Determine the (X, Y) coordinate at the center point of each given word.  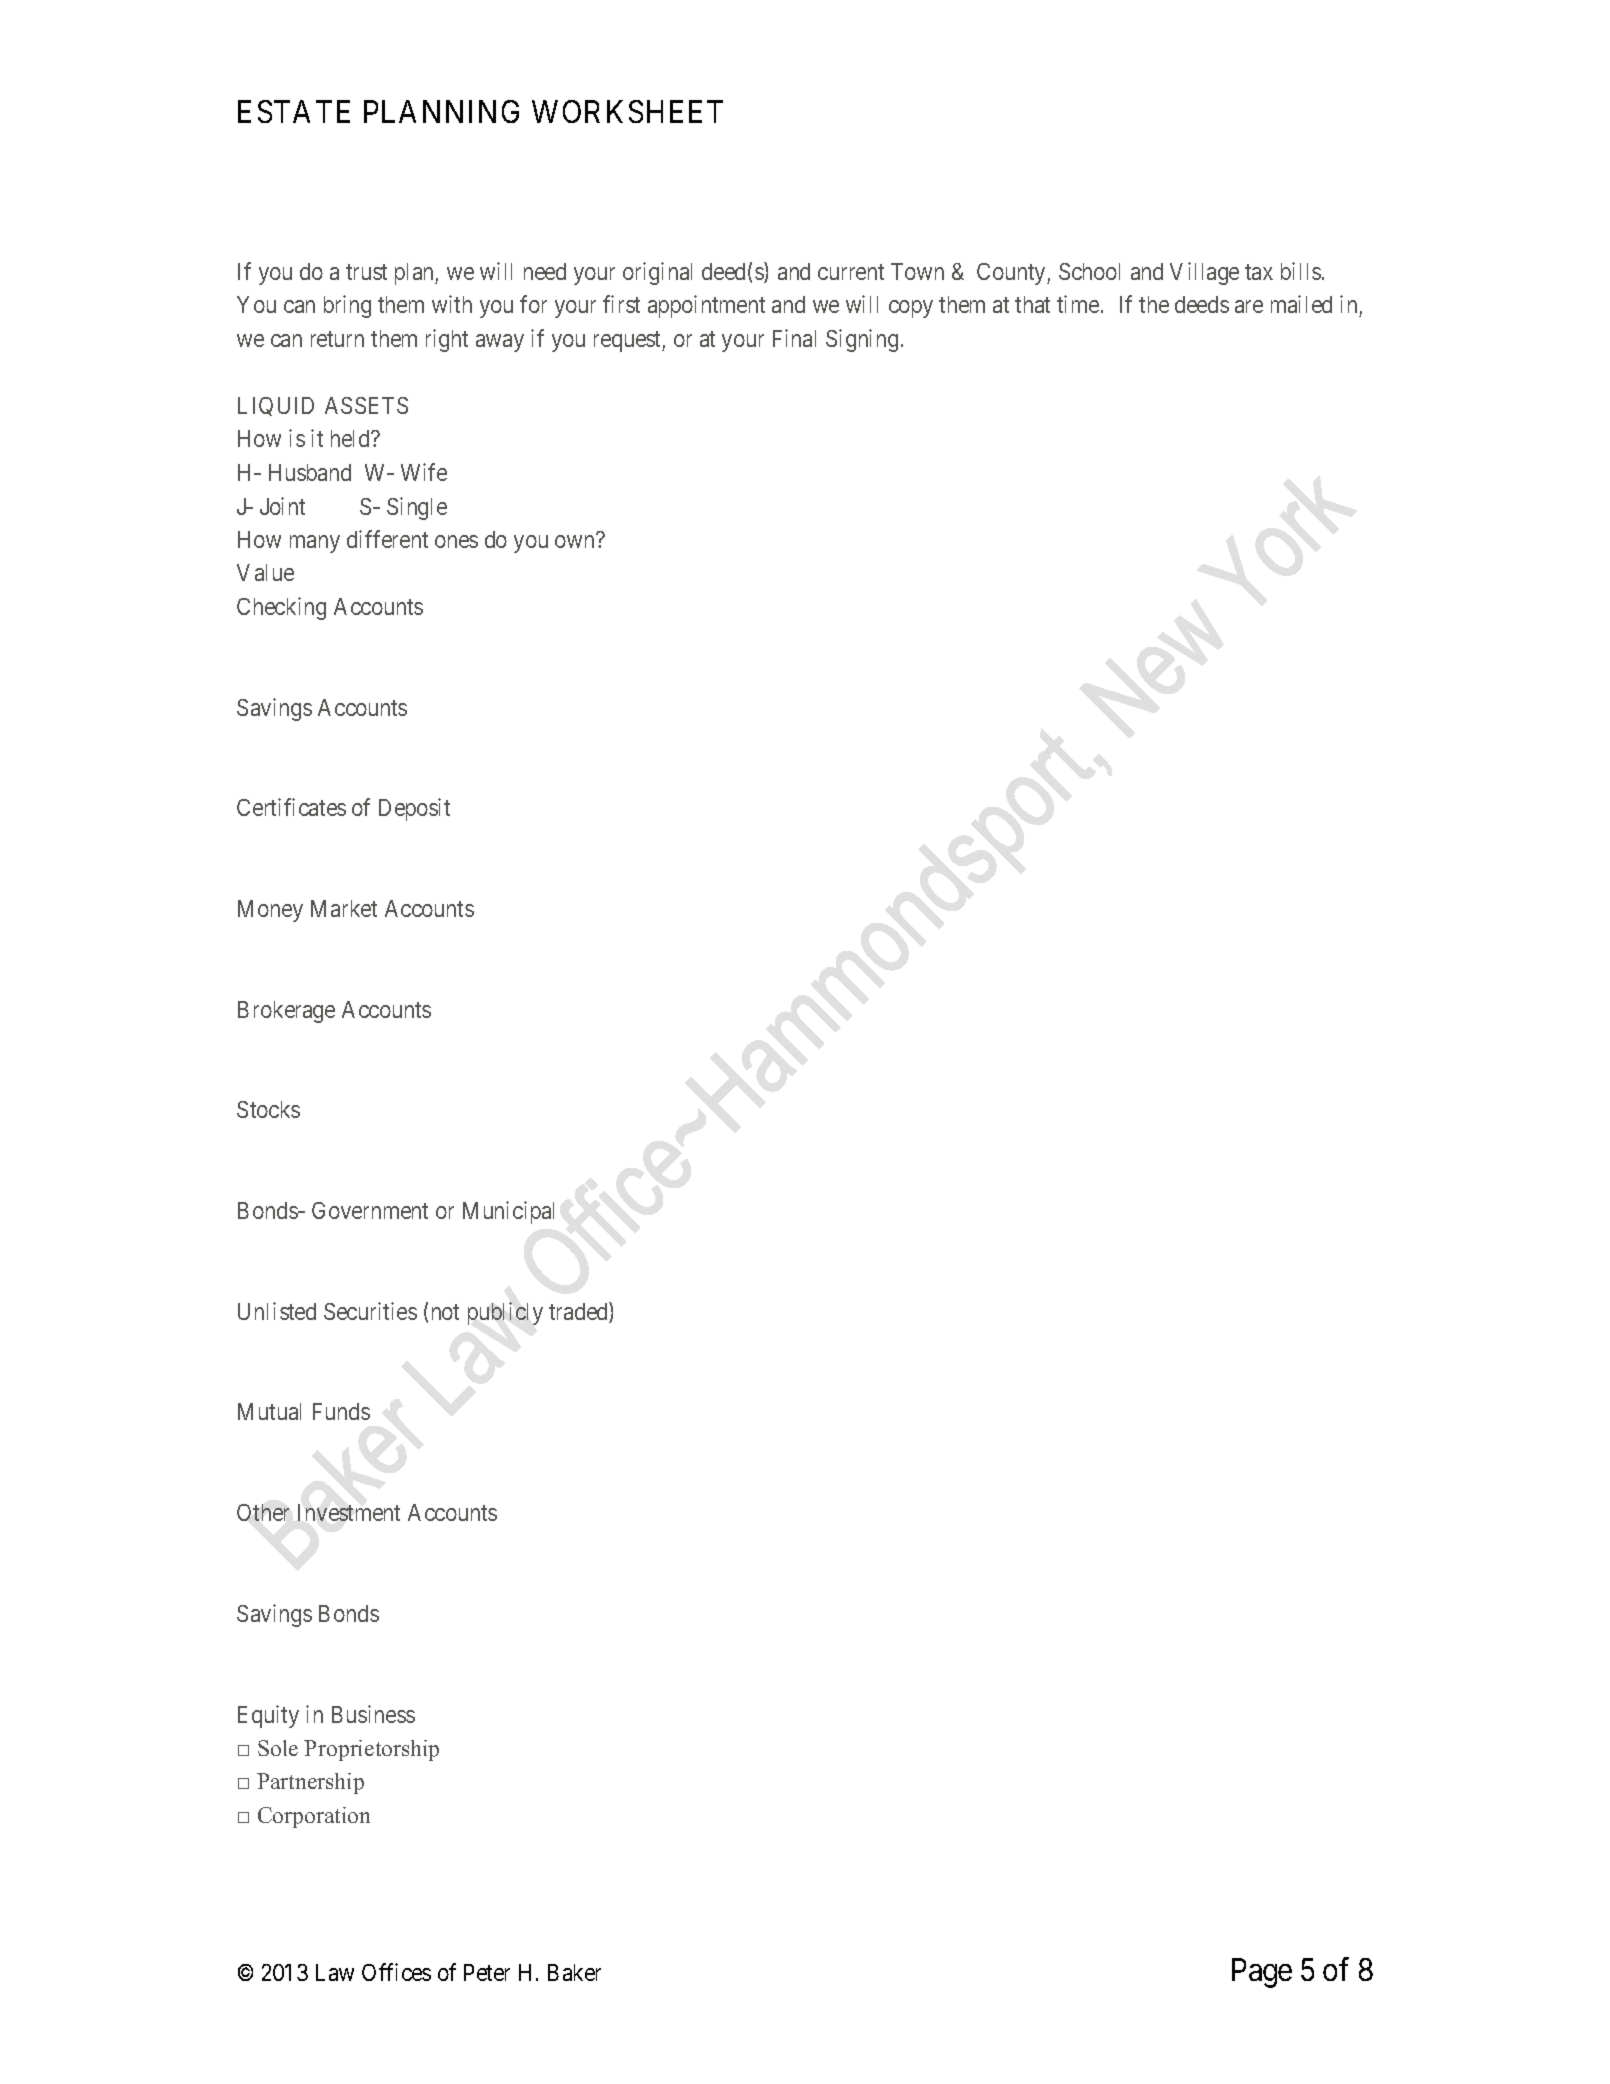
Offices (396, 1972)
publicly (505, 1313)
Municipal (508, 1212)
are (1249, 306)
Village (1204, 273)
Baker (574, 1972)
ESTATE (294, 111)
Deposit (414, 809)
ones (456, 541)
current (851, 272)
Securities (370, 1311)
